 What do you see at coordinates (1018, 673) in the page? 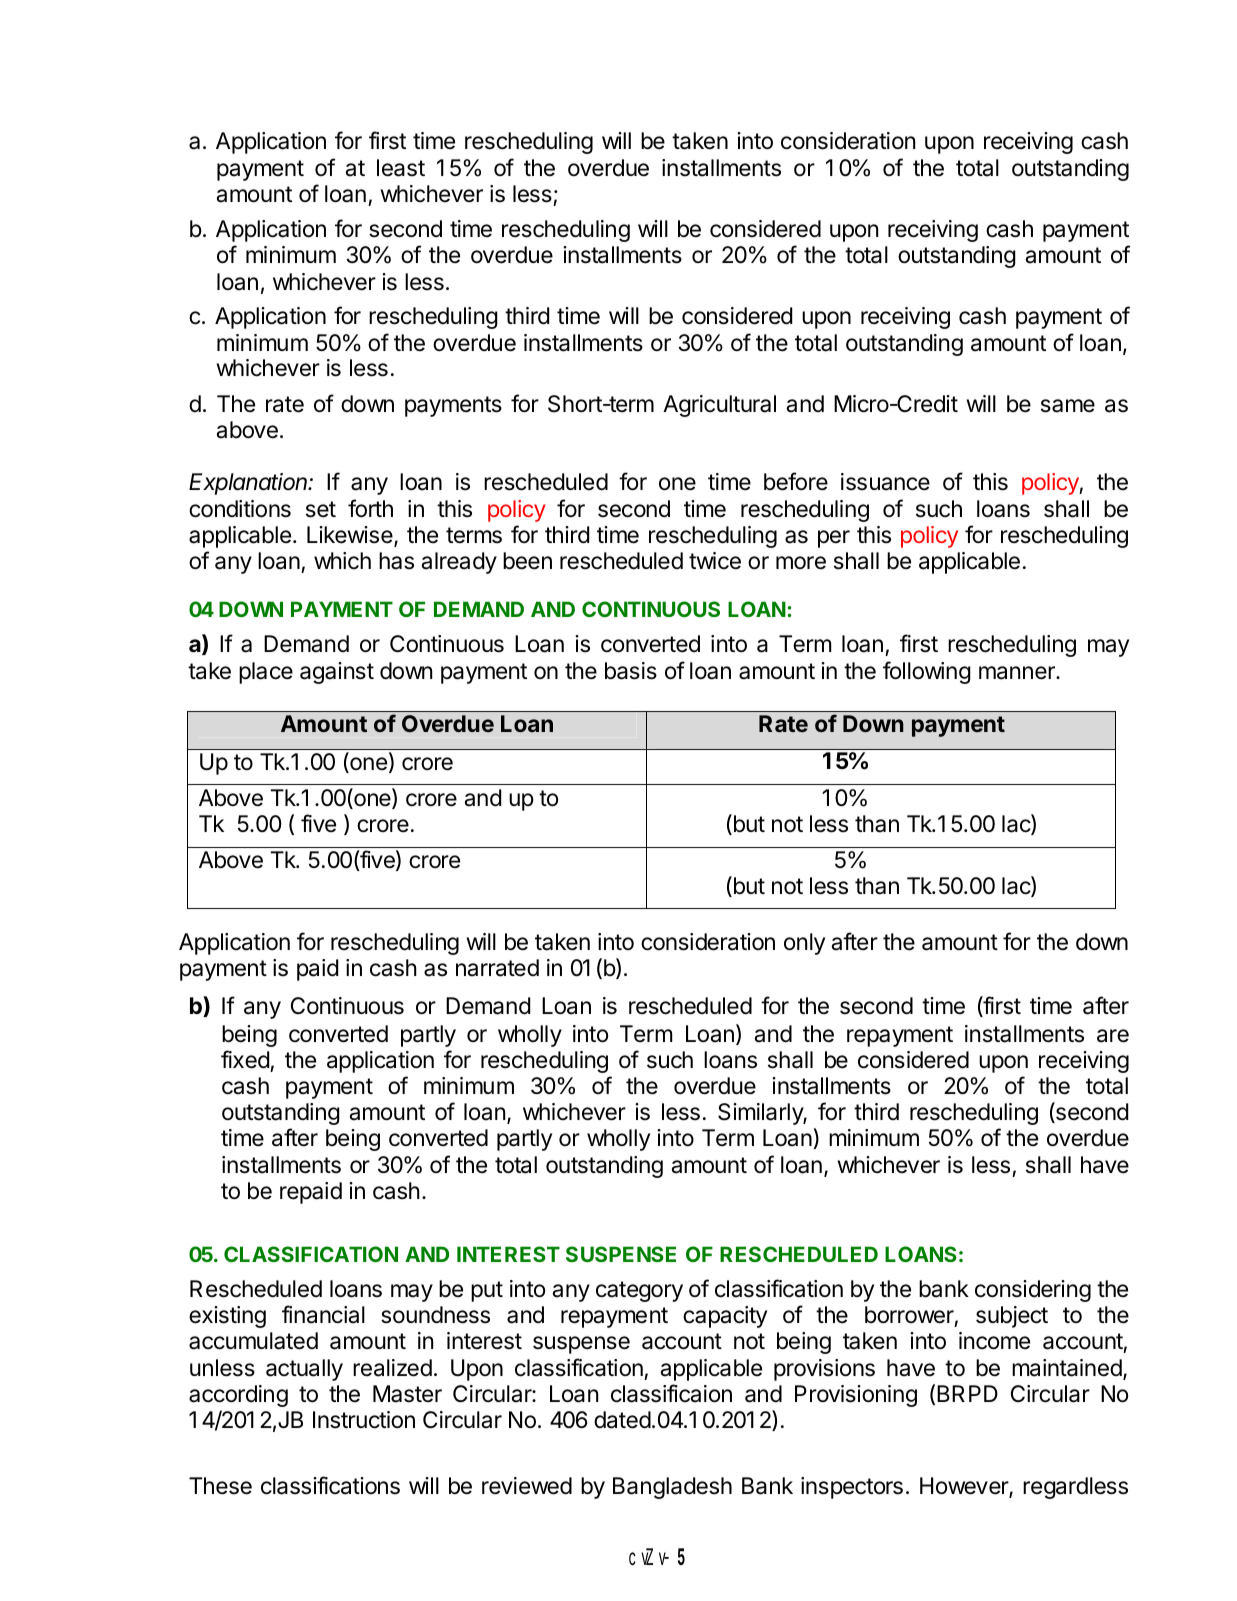
I see `manner` at bounding box center [1018, 673].
